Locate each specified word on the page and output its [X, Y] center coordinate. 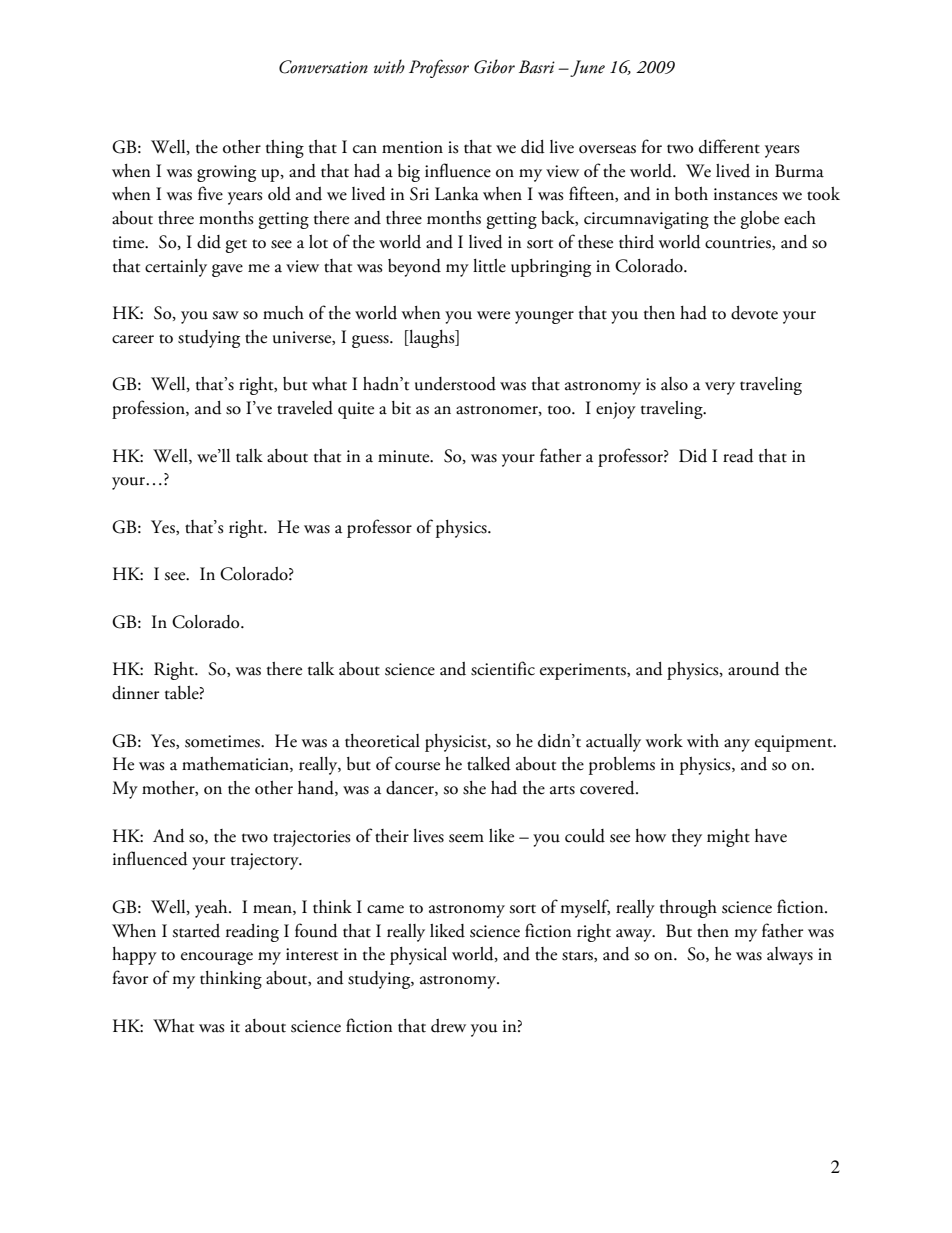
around [754, 669]
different [729, 146]
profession [149, 409]
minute [405, 456]
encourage [217, 958]
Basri [537, 67]
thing [285, 149]
